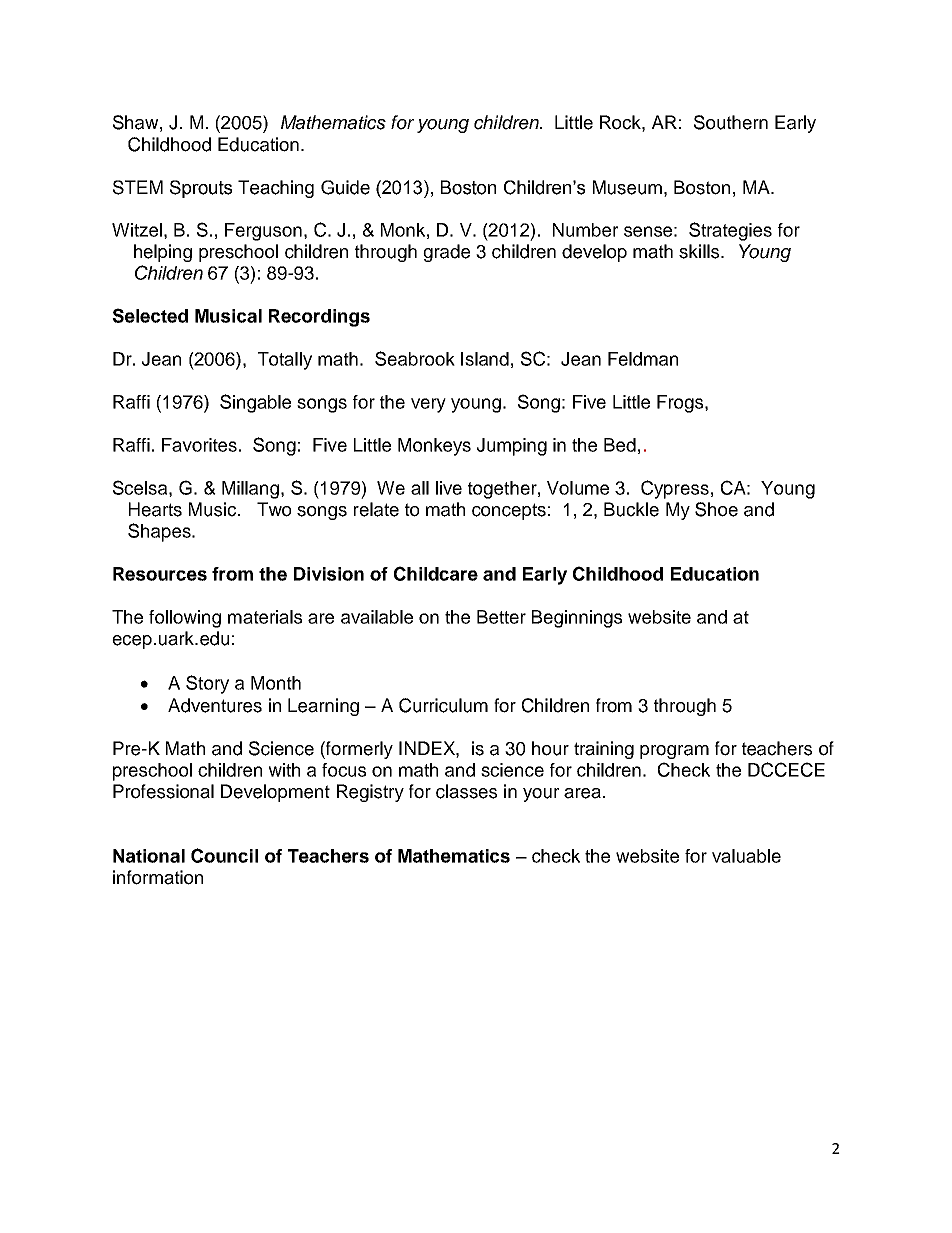 The image size is (952, 1233). I want to click on Council, so click(224, 855).
